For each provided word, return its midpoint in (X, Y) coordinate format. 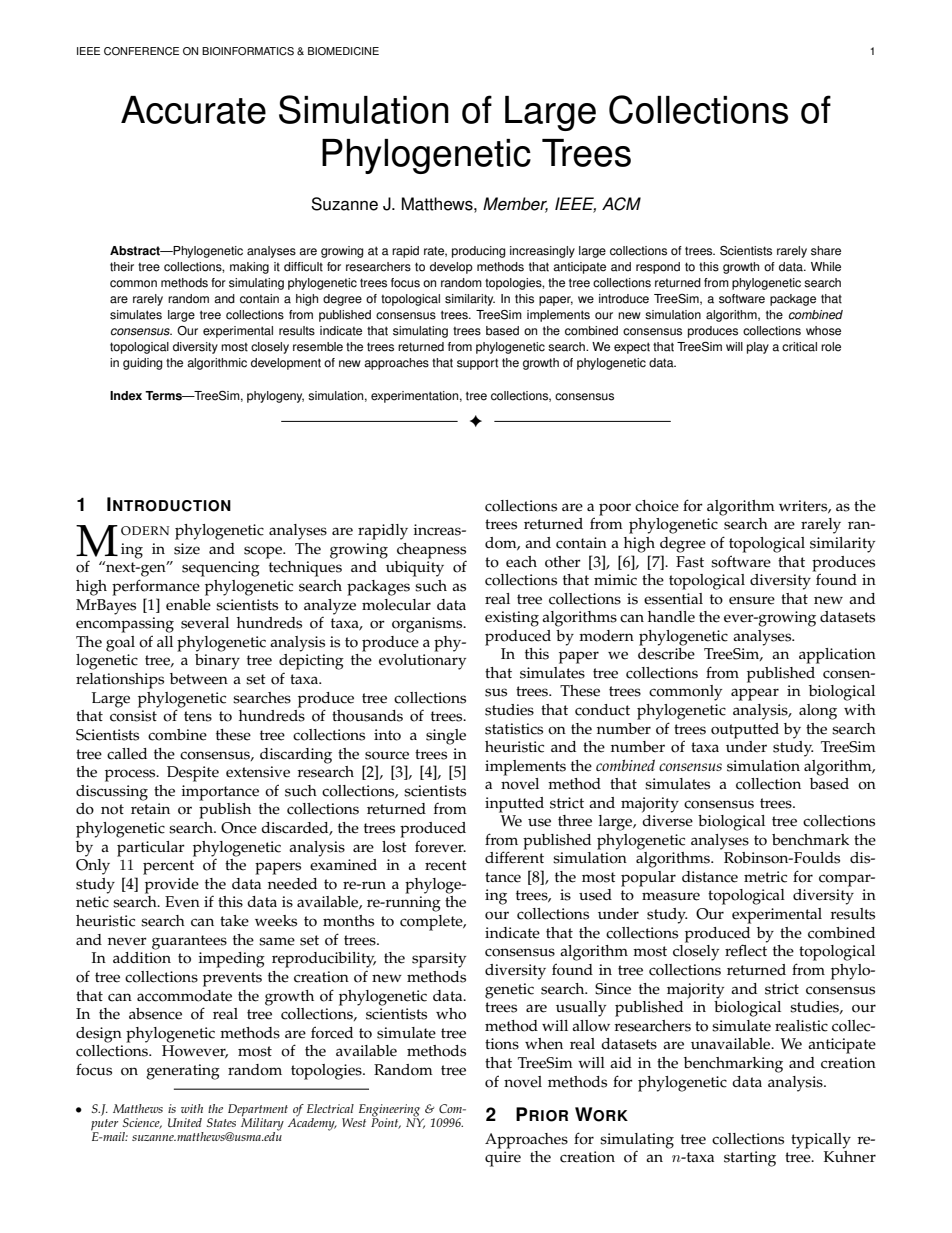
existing (512, 619)
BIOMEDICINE (343, 51)
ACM (621, 204)
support (477, 364)
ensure (752, 600)
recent (446, 865)
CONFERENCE (141, 51)
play (758, 348)
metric (765, 877)
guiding (142, 364)
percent (168, 867)
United (185, 1122)
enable (188, 605)
